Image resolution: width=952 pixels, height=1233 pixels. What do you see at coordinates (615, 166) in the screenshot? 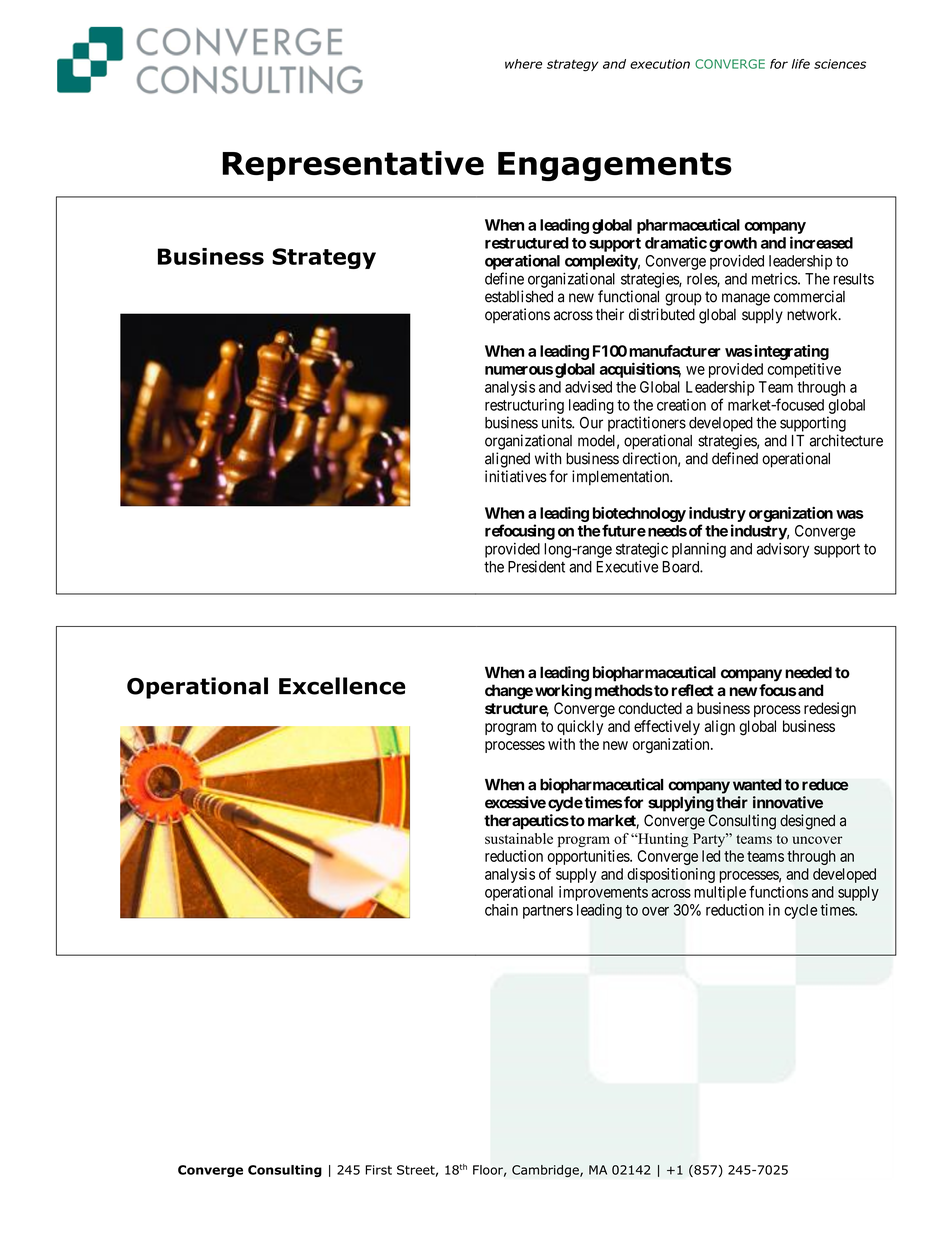
I see `Engagements` at bounding box center [615, 166].
